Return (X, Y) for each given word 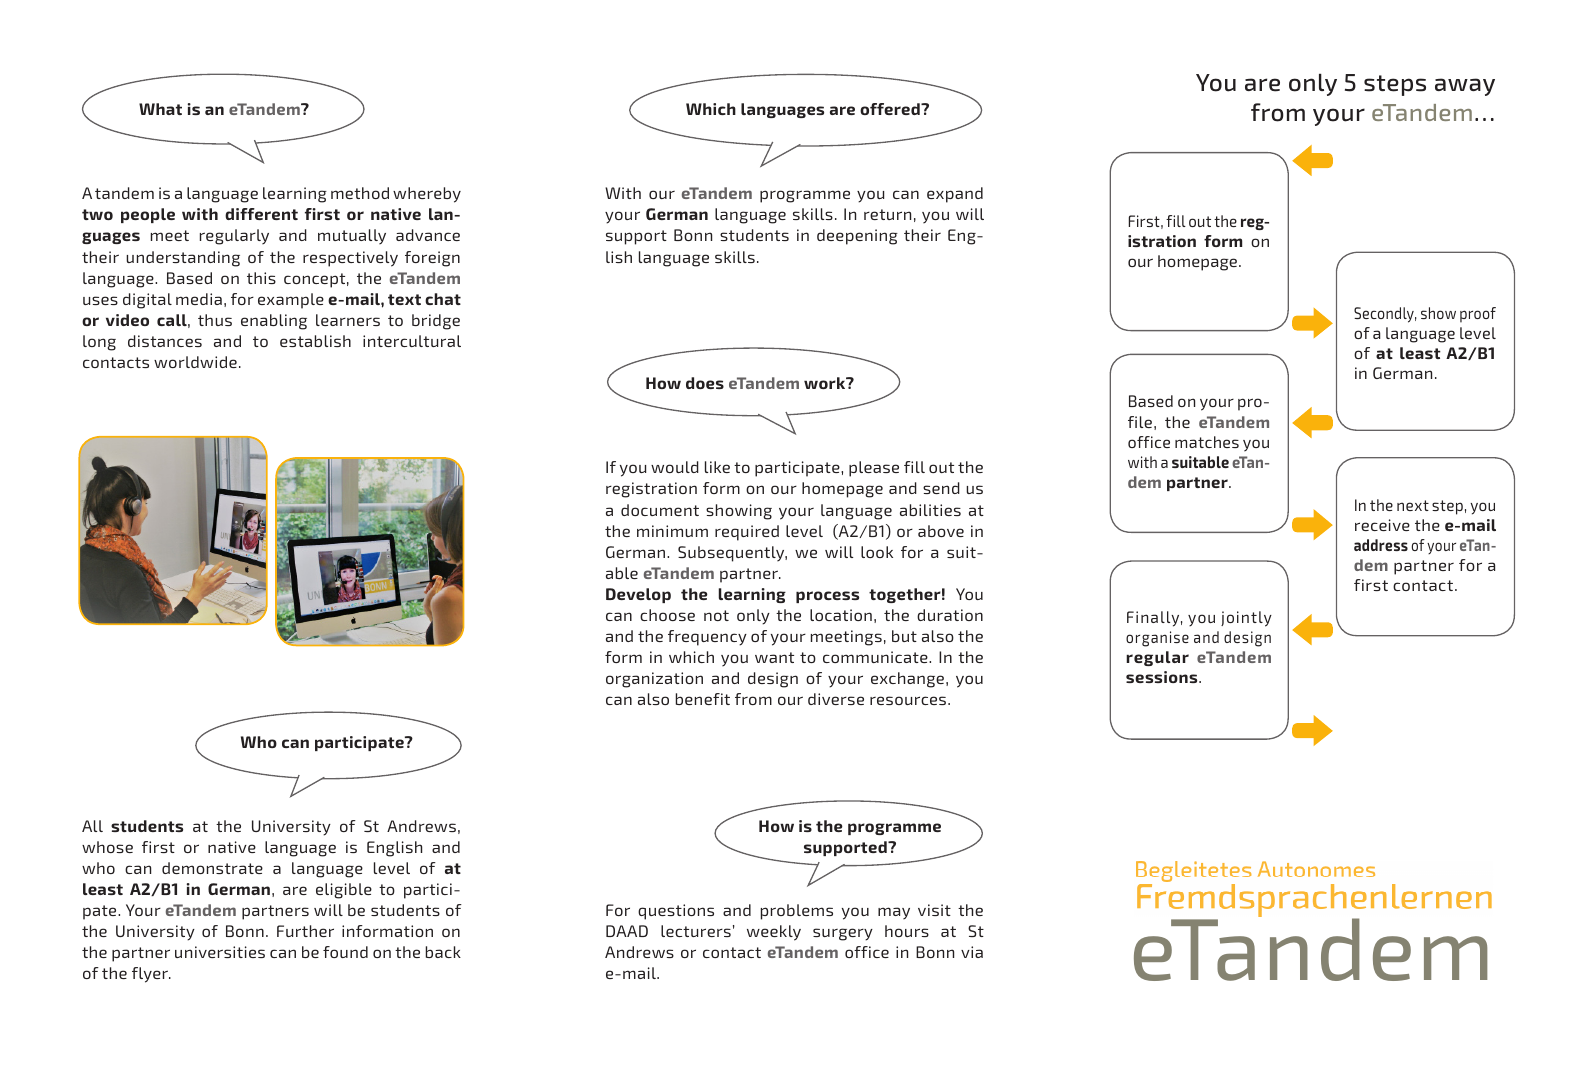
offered (891, 109)
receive (1382, 525)
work (826, 383)
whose (107, 847)
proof (1478, 315)
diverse (836, 699)
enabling (274, 322)
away (1465, 87)
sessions (1163, 677)
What (160, 109)
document (660, 510)
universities (220, 952)
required (747, 533)
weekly (774, 933)
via (972, 952)
